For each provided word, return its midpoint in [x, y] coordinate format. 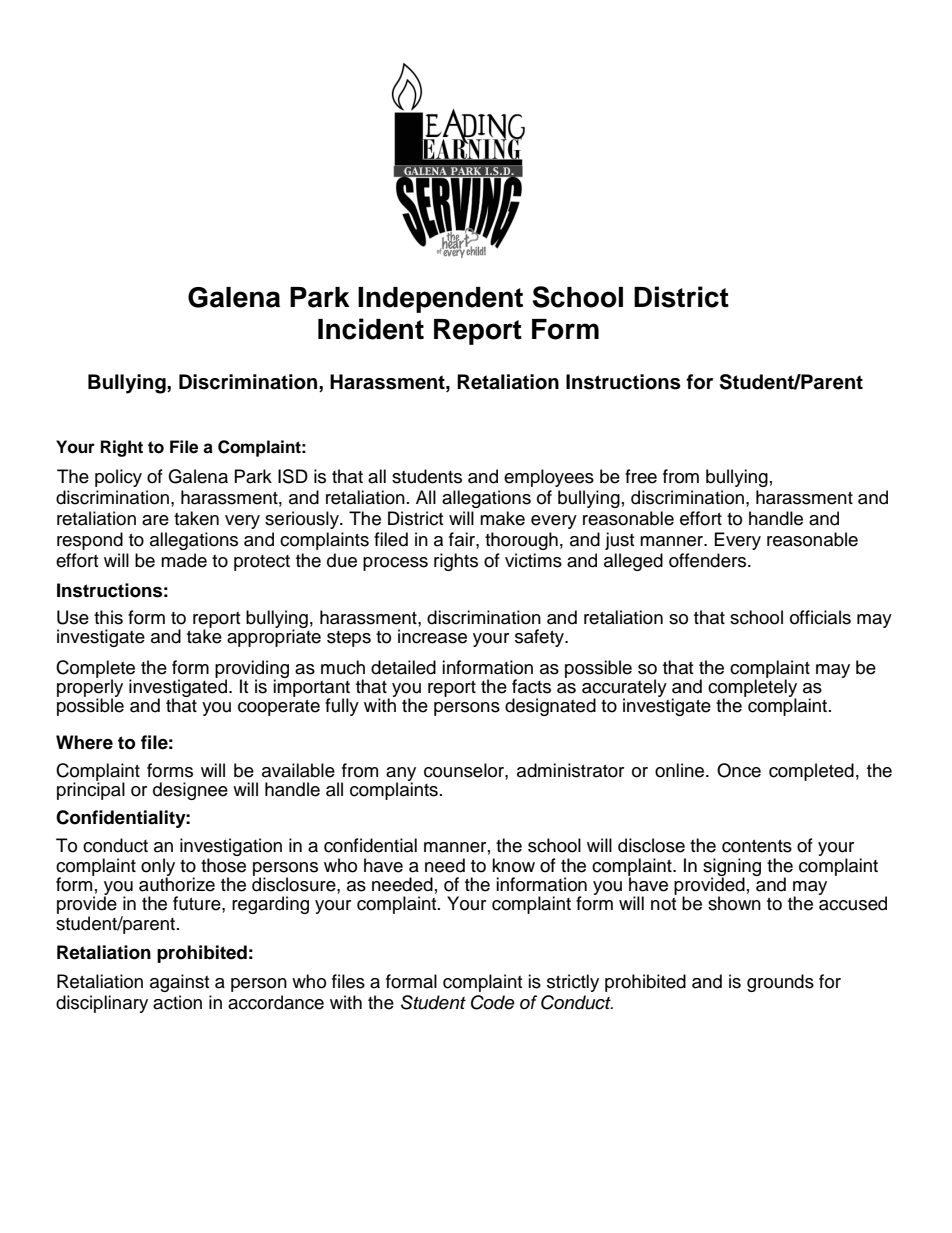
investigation [231, 848]
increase [432, 636]
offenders [709, 560]
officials [820, 617]
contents [757, 846]
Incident [371, 329]
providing [252, 670]
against [179, 983]
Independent [440, 300]
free [641, 476]
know [513, 865]
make [502, 518]
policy [118, 478]
